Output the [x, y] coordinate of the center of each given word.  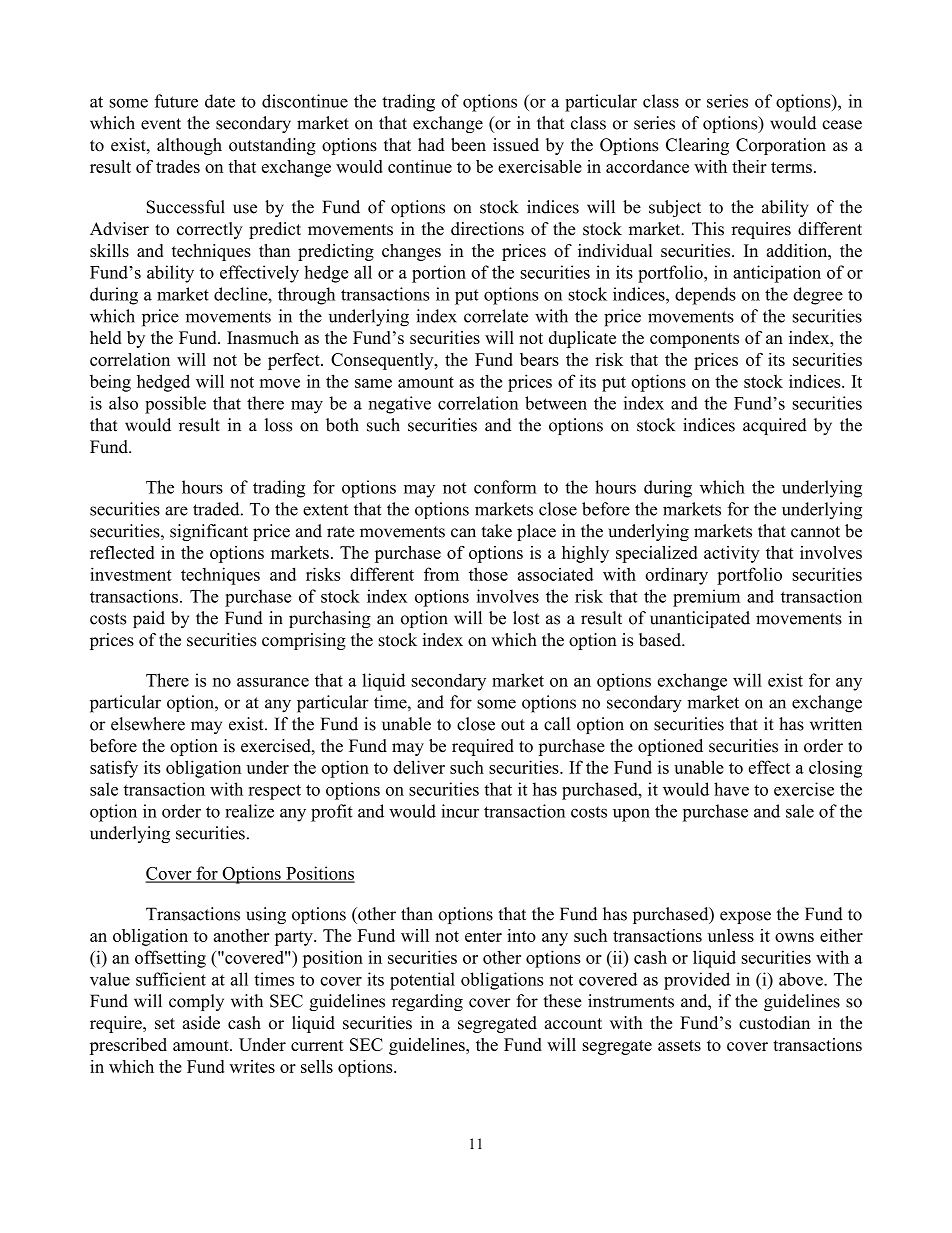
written [836, 724]
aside [201, 1023]
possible [175, 405]
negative [399, 405]
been [468, 145]
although [189, 146]
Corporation [781, 146]
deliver [419, 767]
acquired [775, 426]
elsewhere [148, 724]
